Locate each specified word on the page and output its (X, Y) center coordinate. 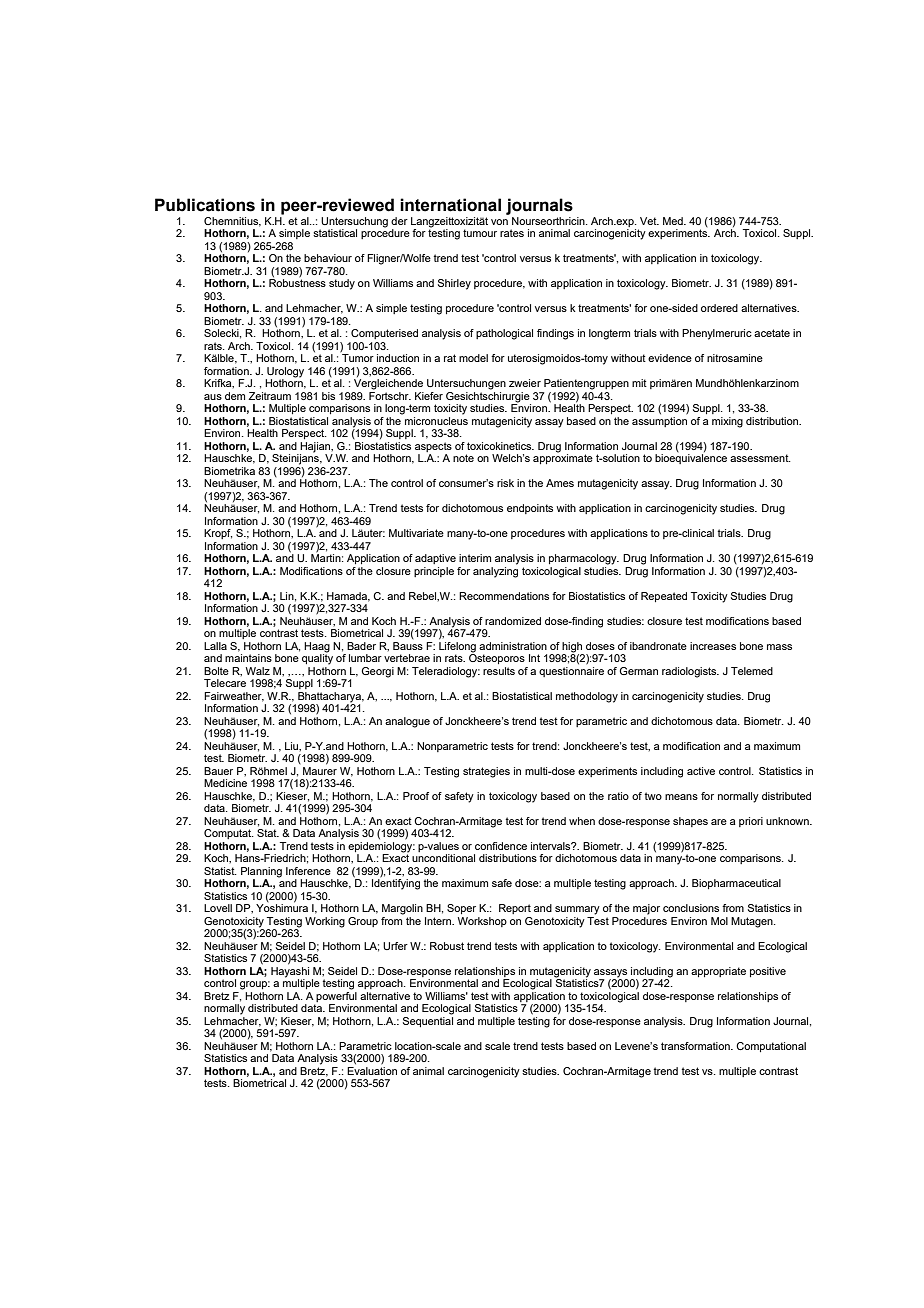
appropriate (718, 972)
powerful (336, 998)
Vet (649, 221)
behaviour (328, 258)
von (499, 222)
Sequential (428, 1022)
